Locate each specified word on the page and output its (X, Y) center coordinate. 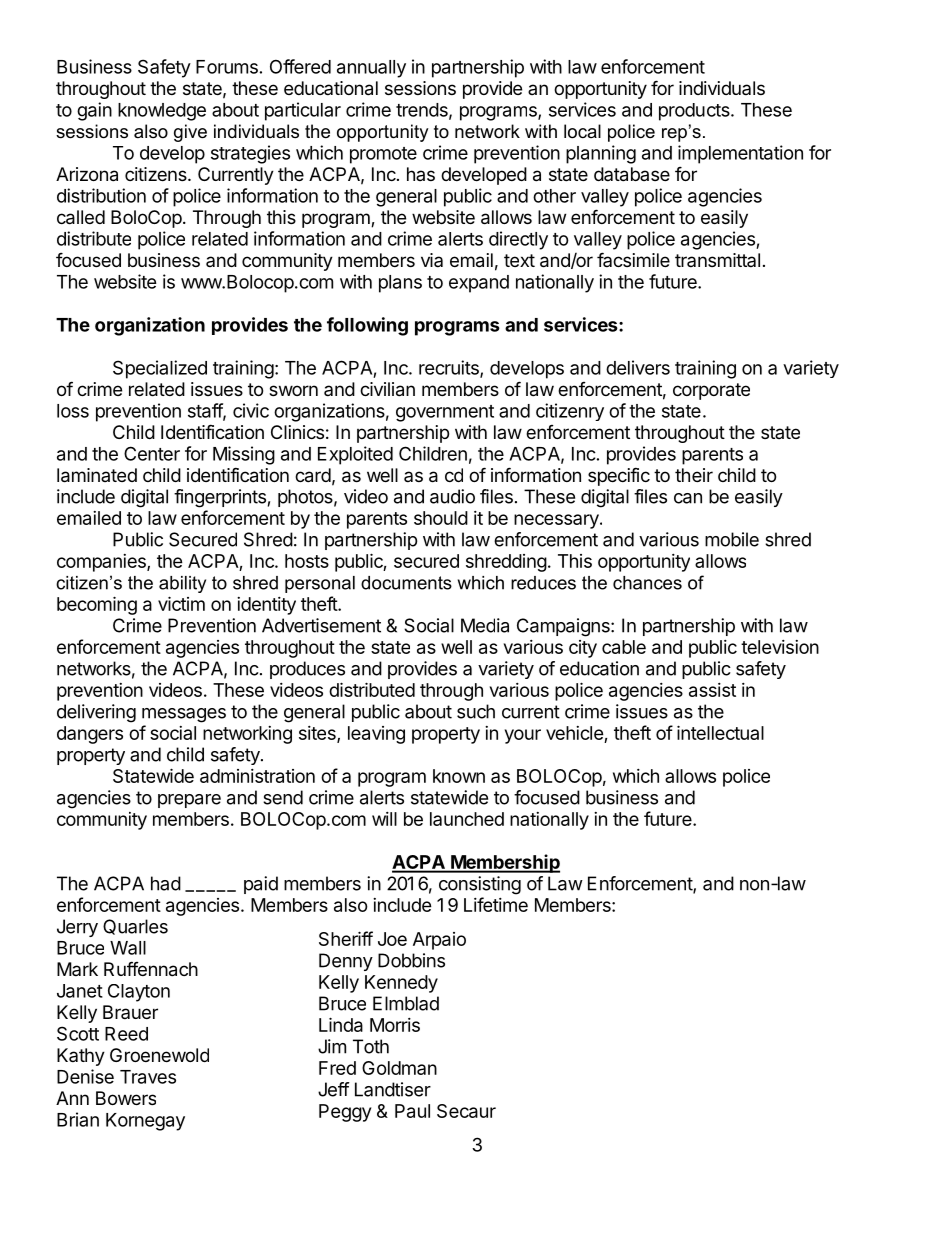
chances (647, 583)
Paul (412, 1111)
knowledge (162, 112)
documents (406, 583)
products (695, 112)
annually (371, 69)
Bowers (126, 1098)
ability (182, 584)
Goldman (399, 1068)
